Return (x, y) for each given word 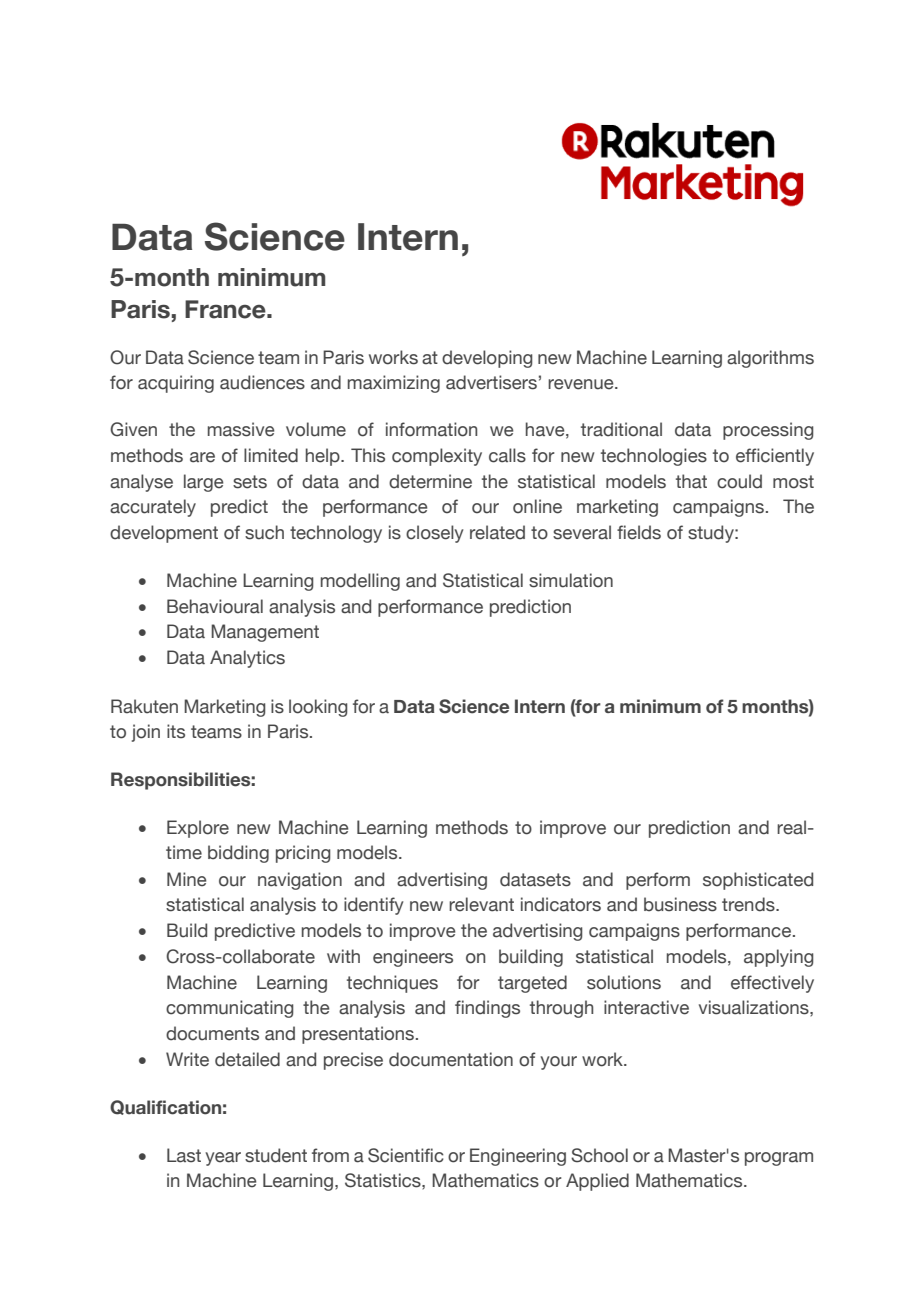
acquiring (176, 384)
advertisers (491, 382)
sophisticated (758, 881)
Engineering (518, 1157)
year (223, 1159)
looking (318, 708)
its (176, 731)
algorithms (770, 359)
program (779, 1159)
